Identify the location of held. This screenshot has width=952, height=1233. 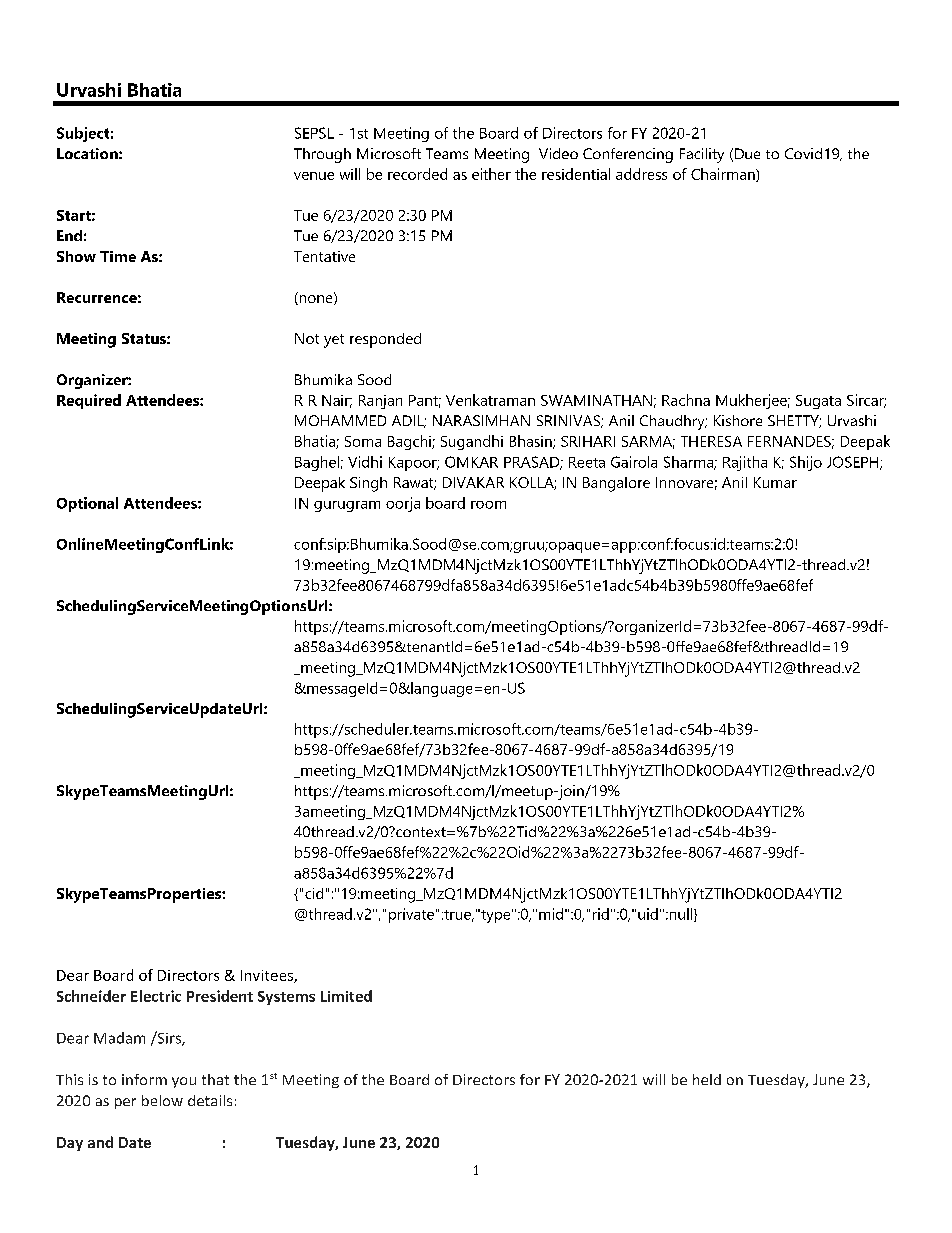
(707, 1079).
